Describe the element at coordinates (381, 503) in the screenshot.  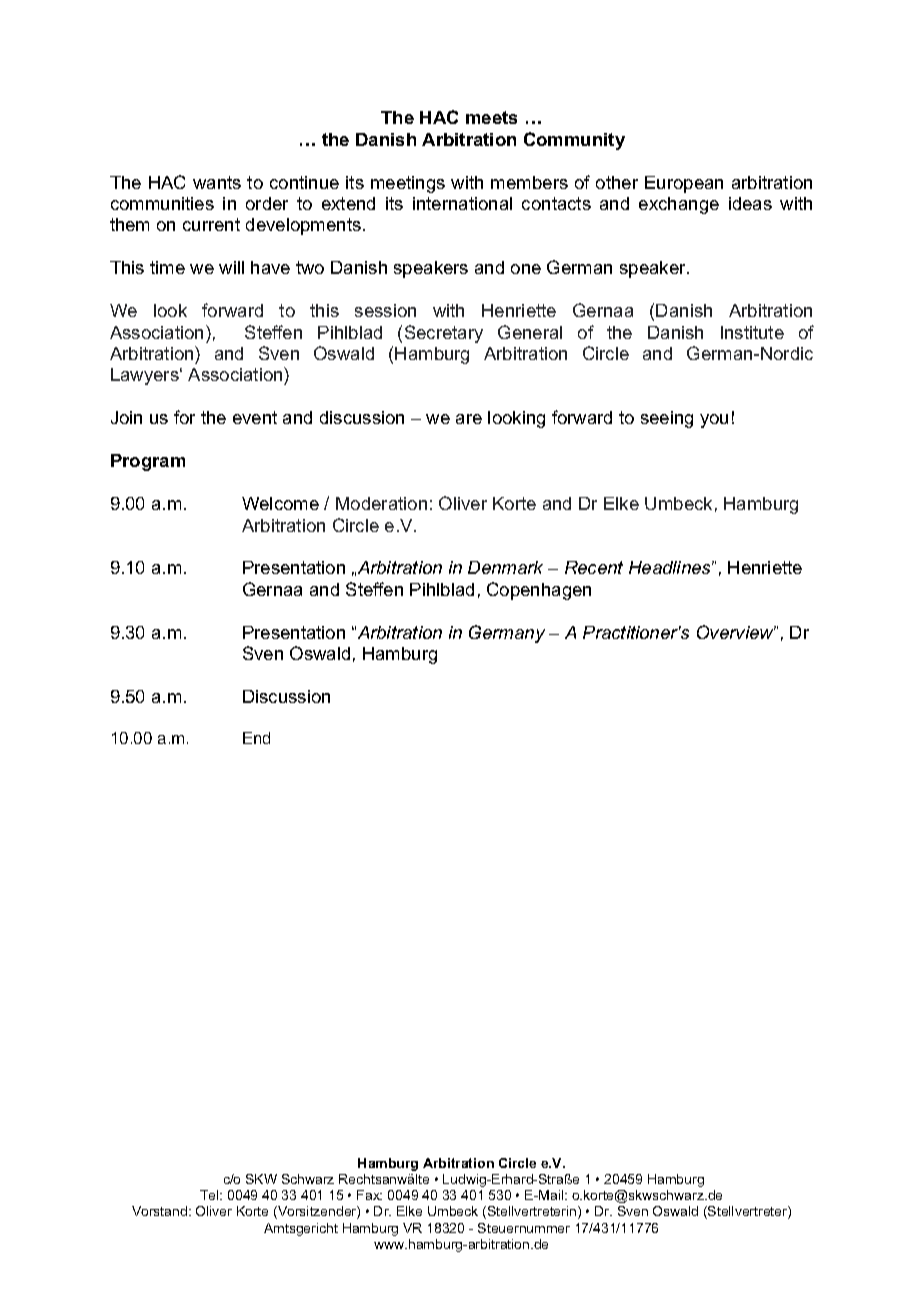
I see `Moderation` at that location.
